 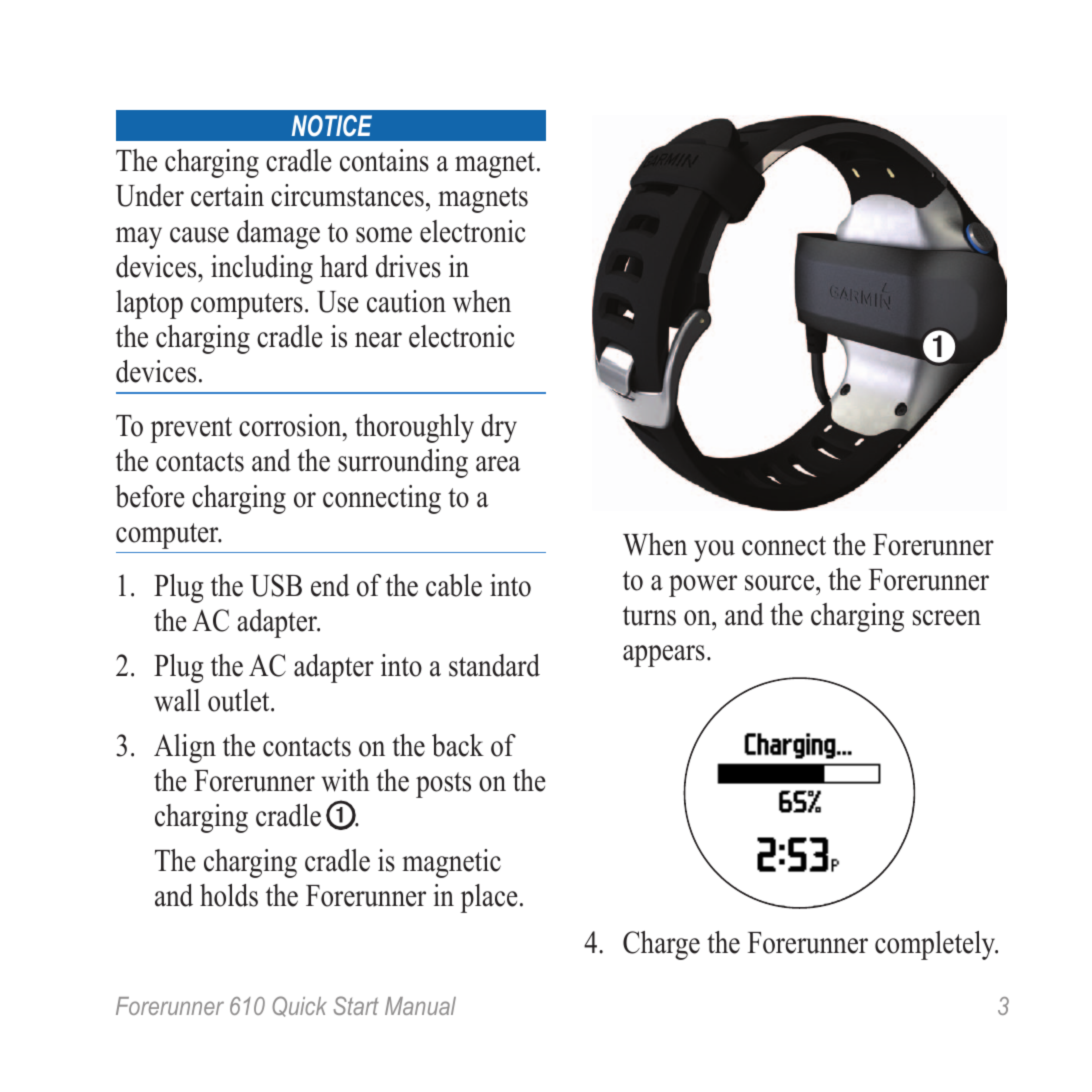 I want to click on laptop, so click(x=149, y=304).
